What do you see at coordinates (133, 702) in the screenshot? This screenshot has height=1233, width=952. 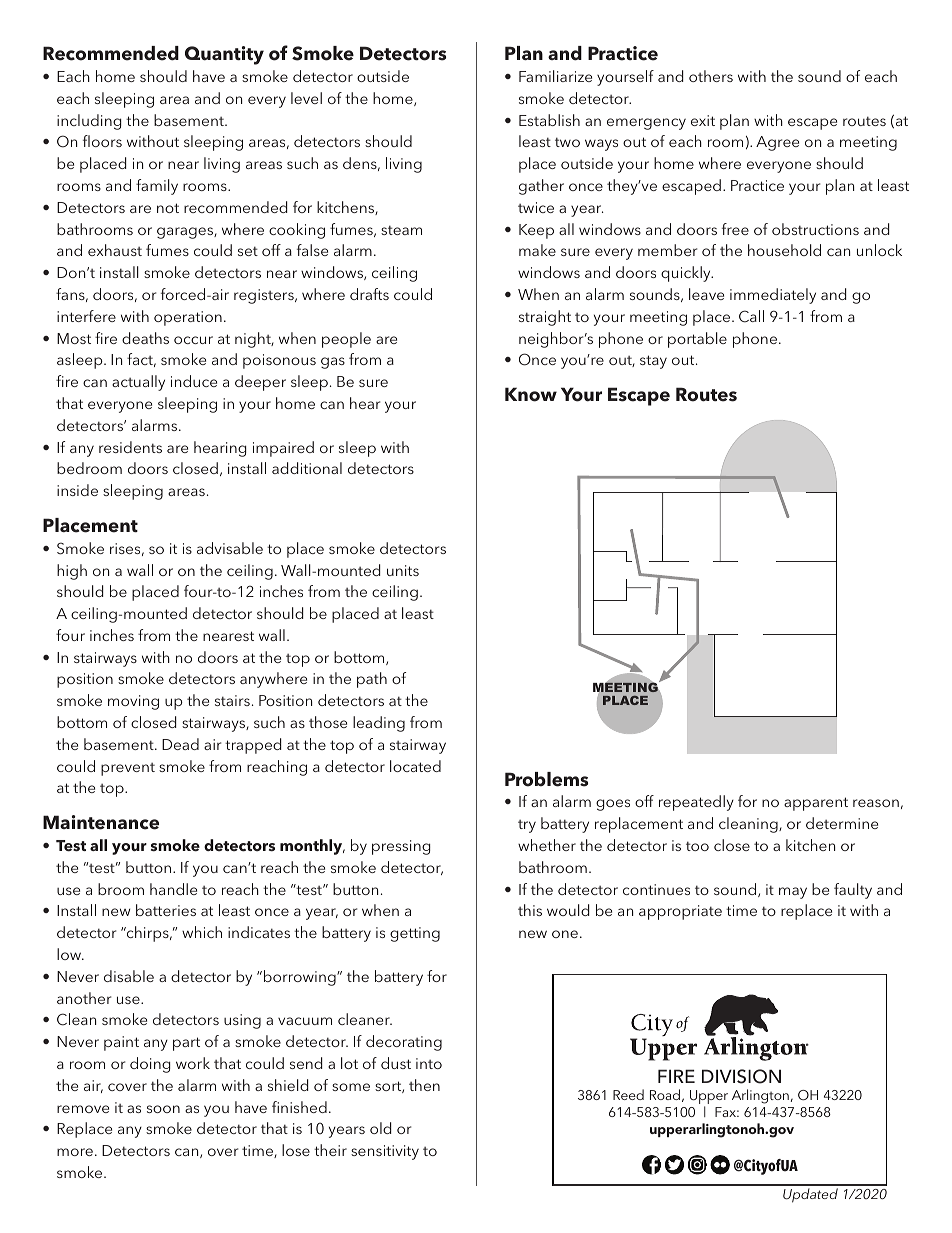 I see `moving` at bounding box center [133, 702].
